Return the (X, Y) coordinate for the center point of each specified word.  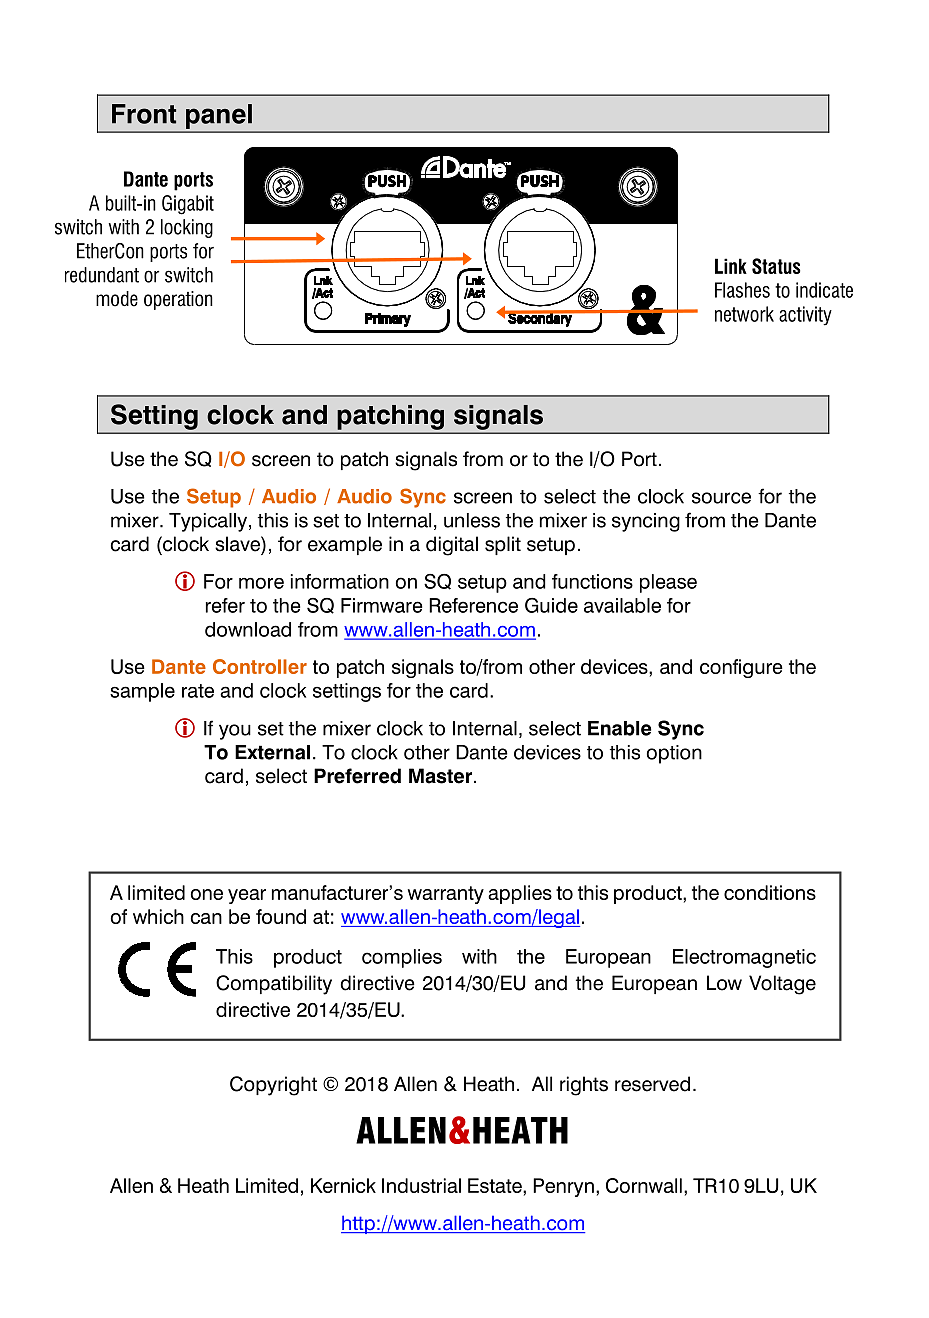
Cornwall (644, 1185)
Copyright (273, 1086)
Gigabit (188, 205)
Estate (496, 1185)
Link (731, 266)
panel (219, 116)
